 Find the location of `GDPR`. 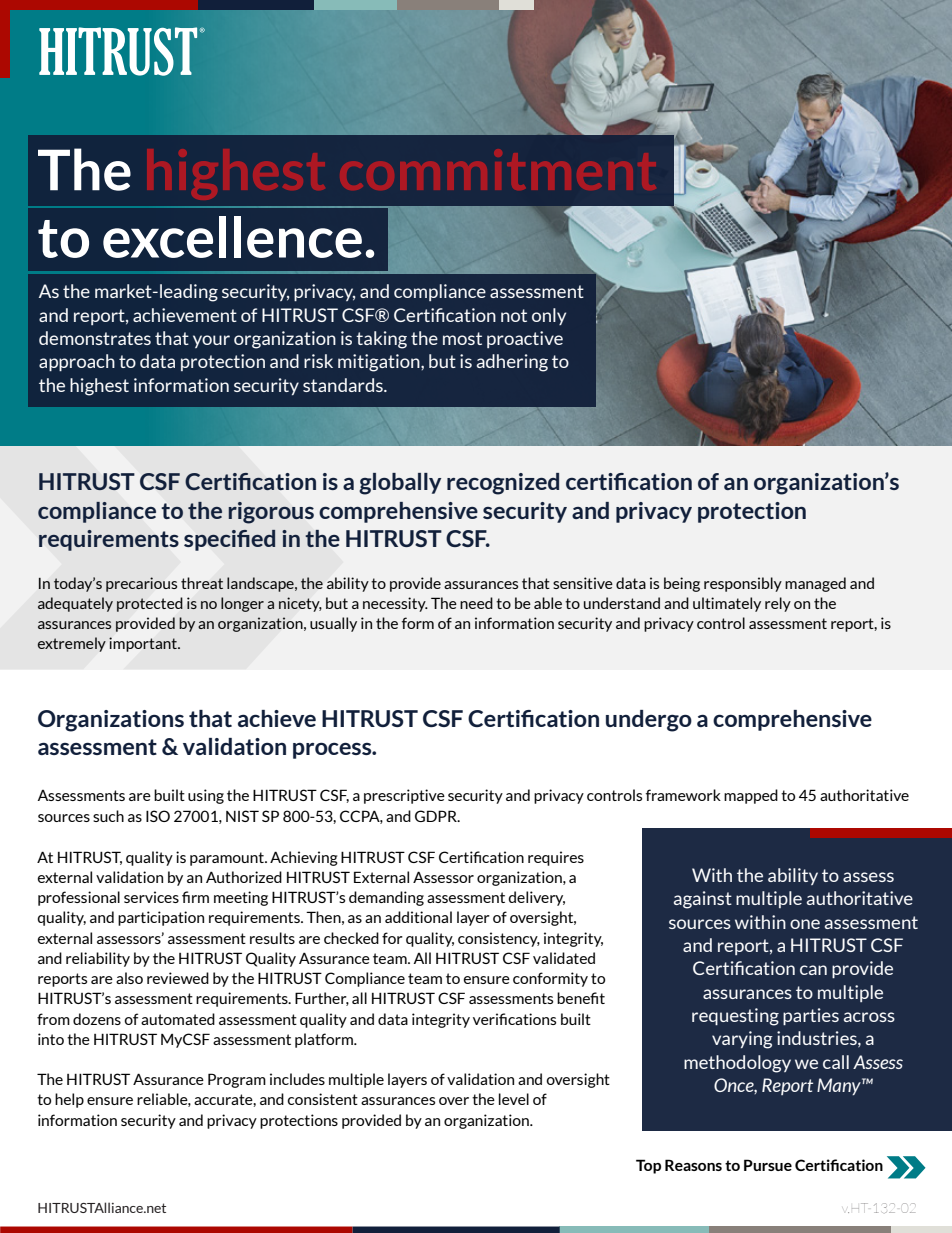

GDPR is located at coordinates (437, 816).
